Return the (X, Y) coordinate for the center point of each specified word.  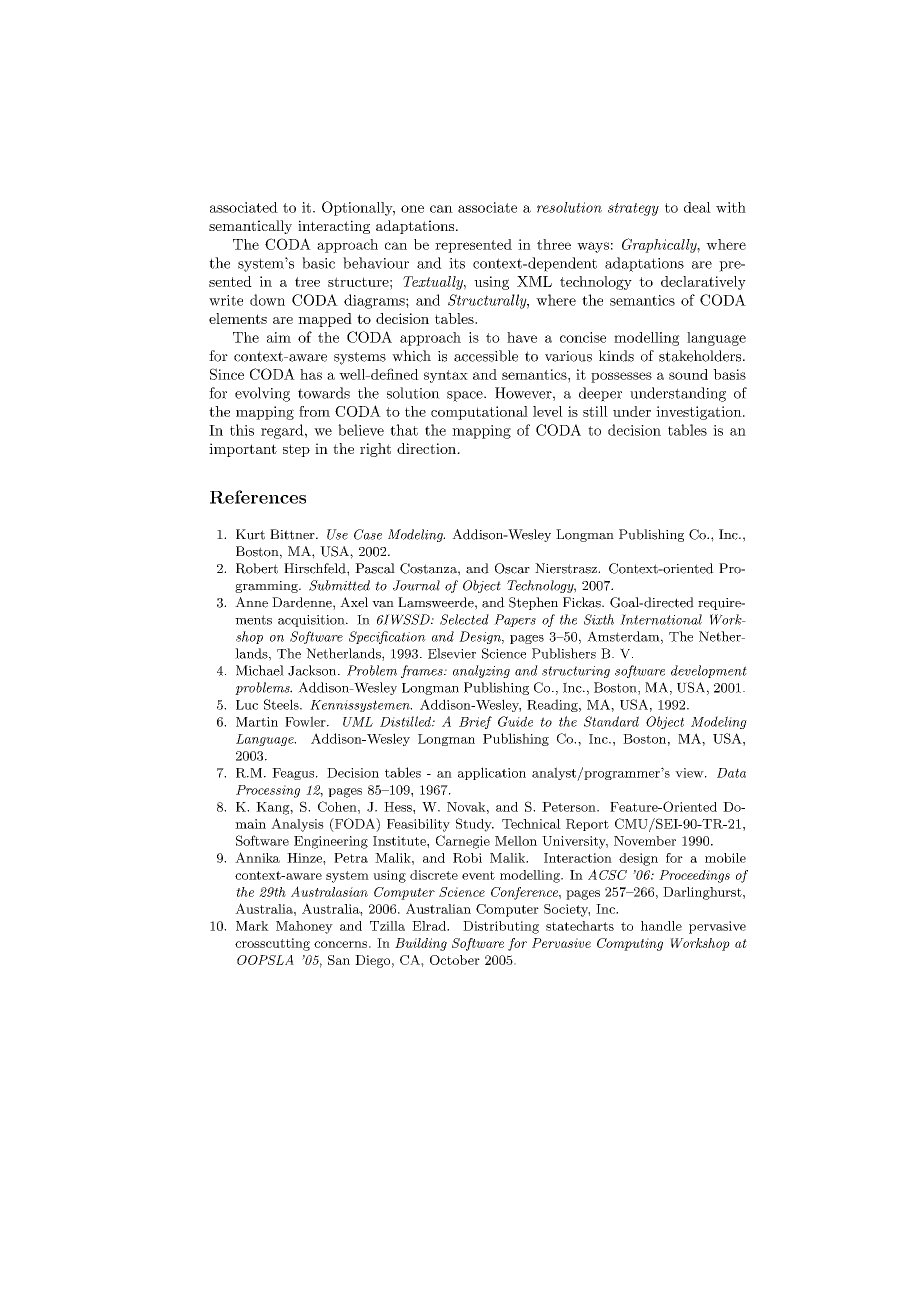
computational (479, 413)
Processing (268, 791)
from (314, 411)
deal (697, 207)
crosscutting (272, 944)
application (492, 773)
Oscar (512, 568)
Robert (257, 568)
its (457, 263)
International (661, 619)
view (690, 773)
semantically (250, 227)
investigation (700, 413)
